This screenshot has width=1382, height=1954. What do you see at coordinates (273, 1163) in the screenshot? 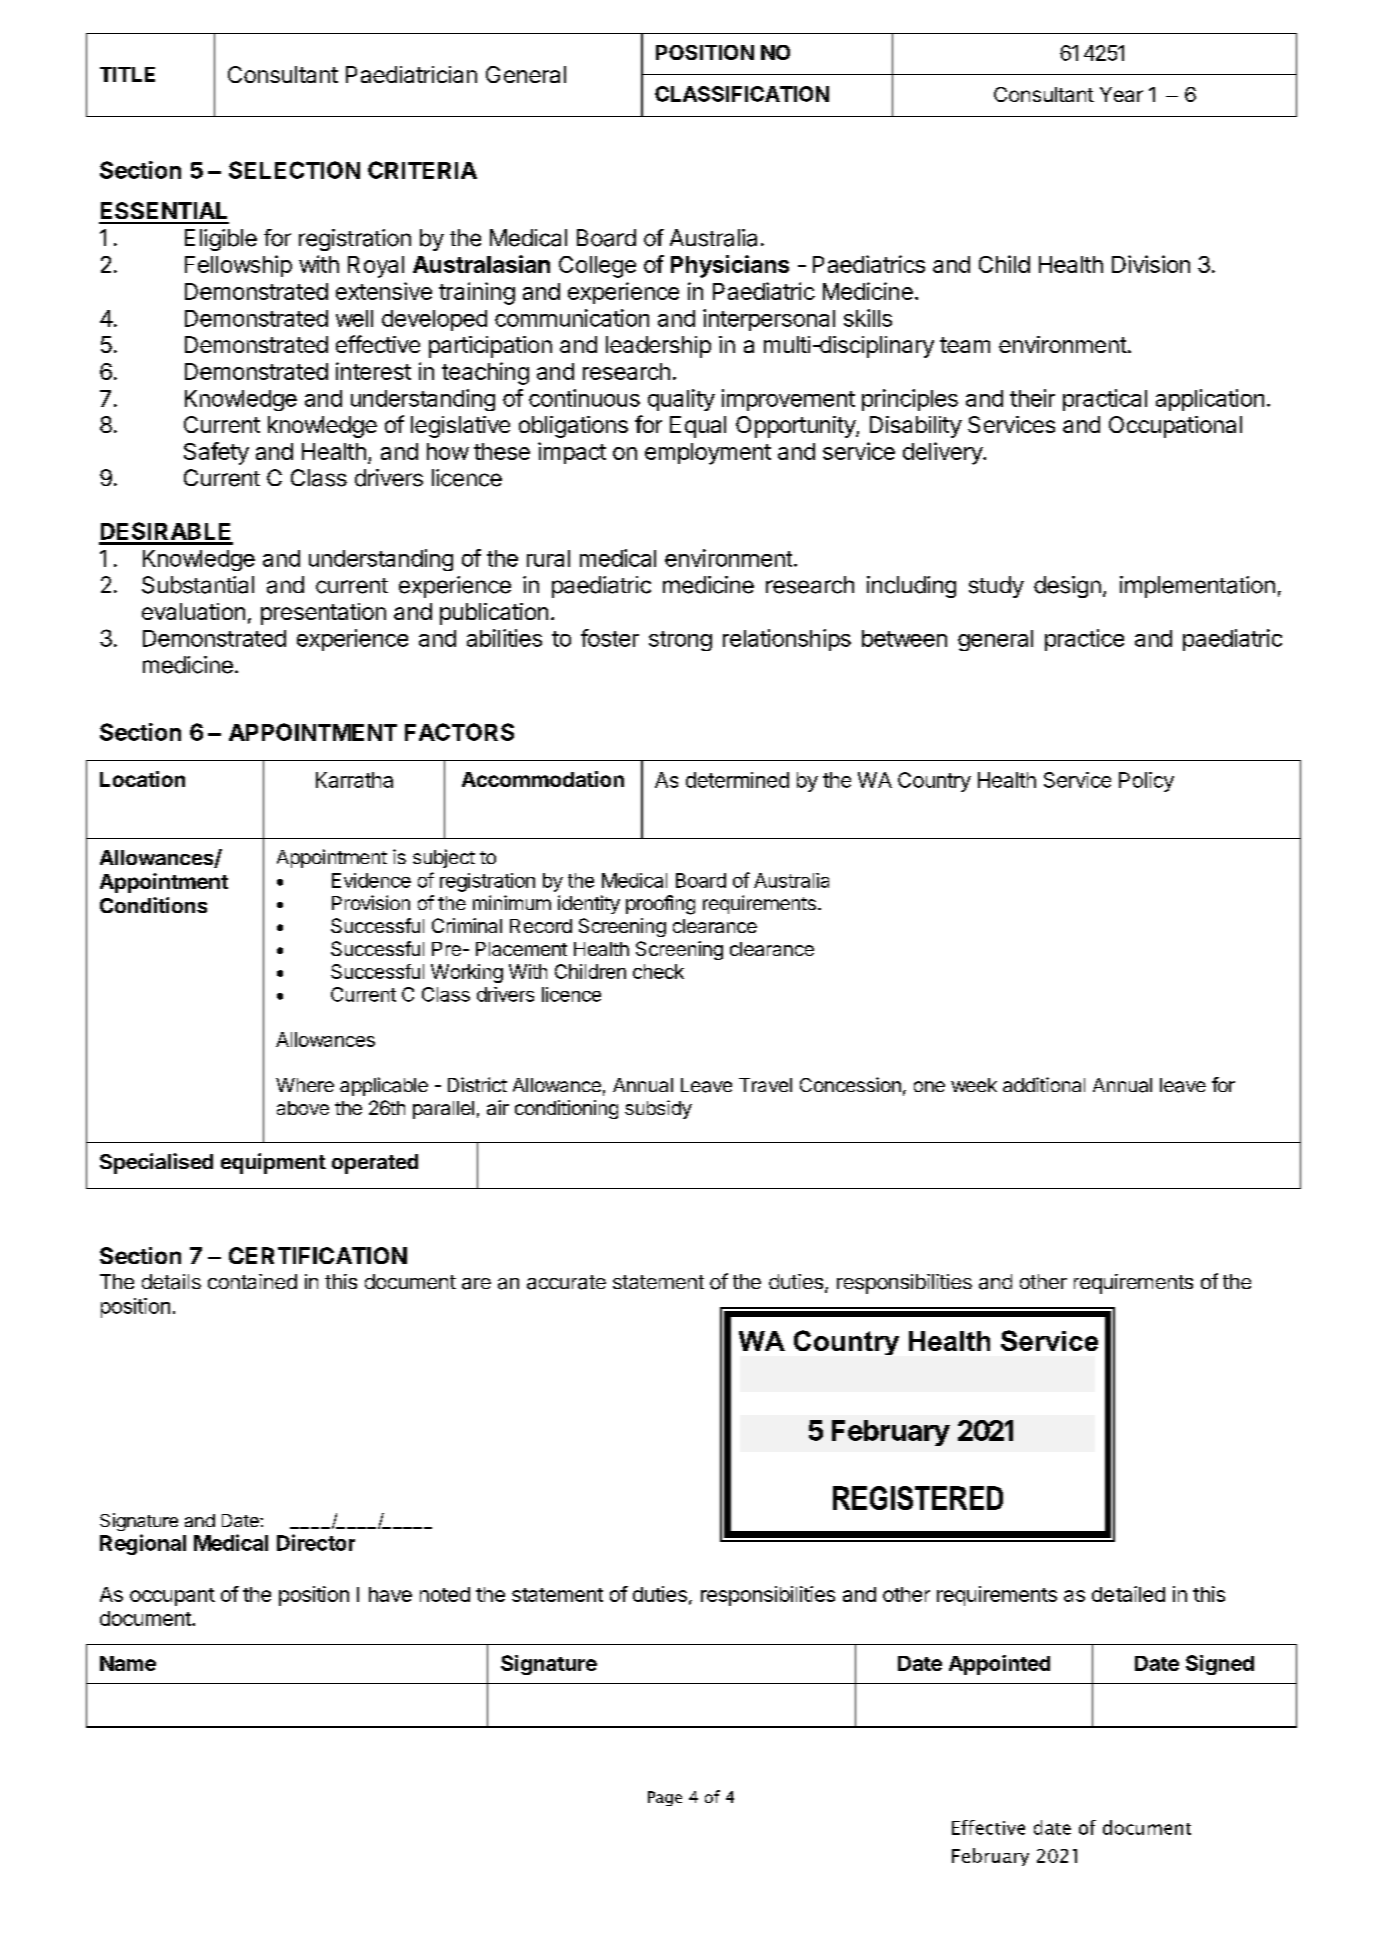
I see `equipment` at bounding box center [273, 1163].
